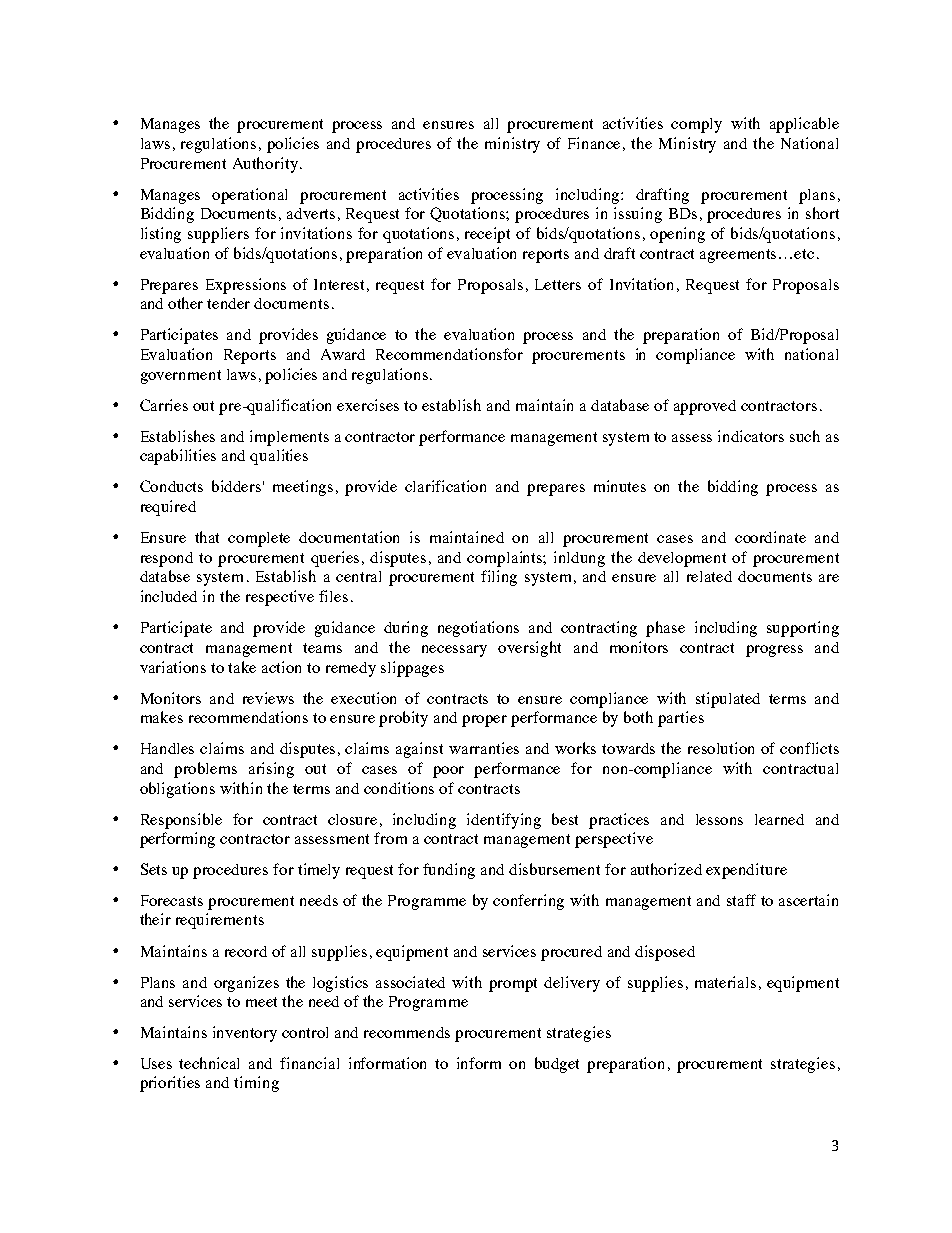 The image size is (952, 1233). Describe the element at coordinates (265, 165) in the screenshot. I see `Authority` at that location.
